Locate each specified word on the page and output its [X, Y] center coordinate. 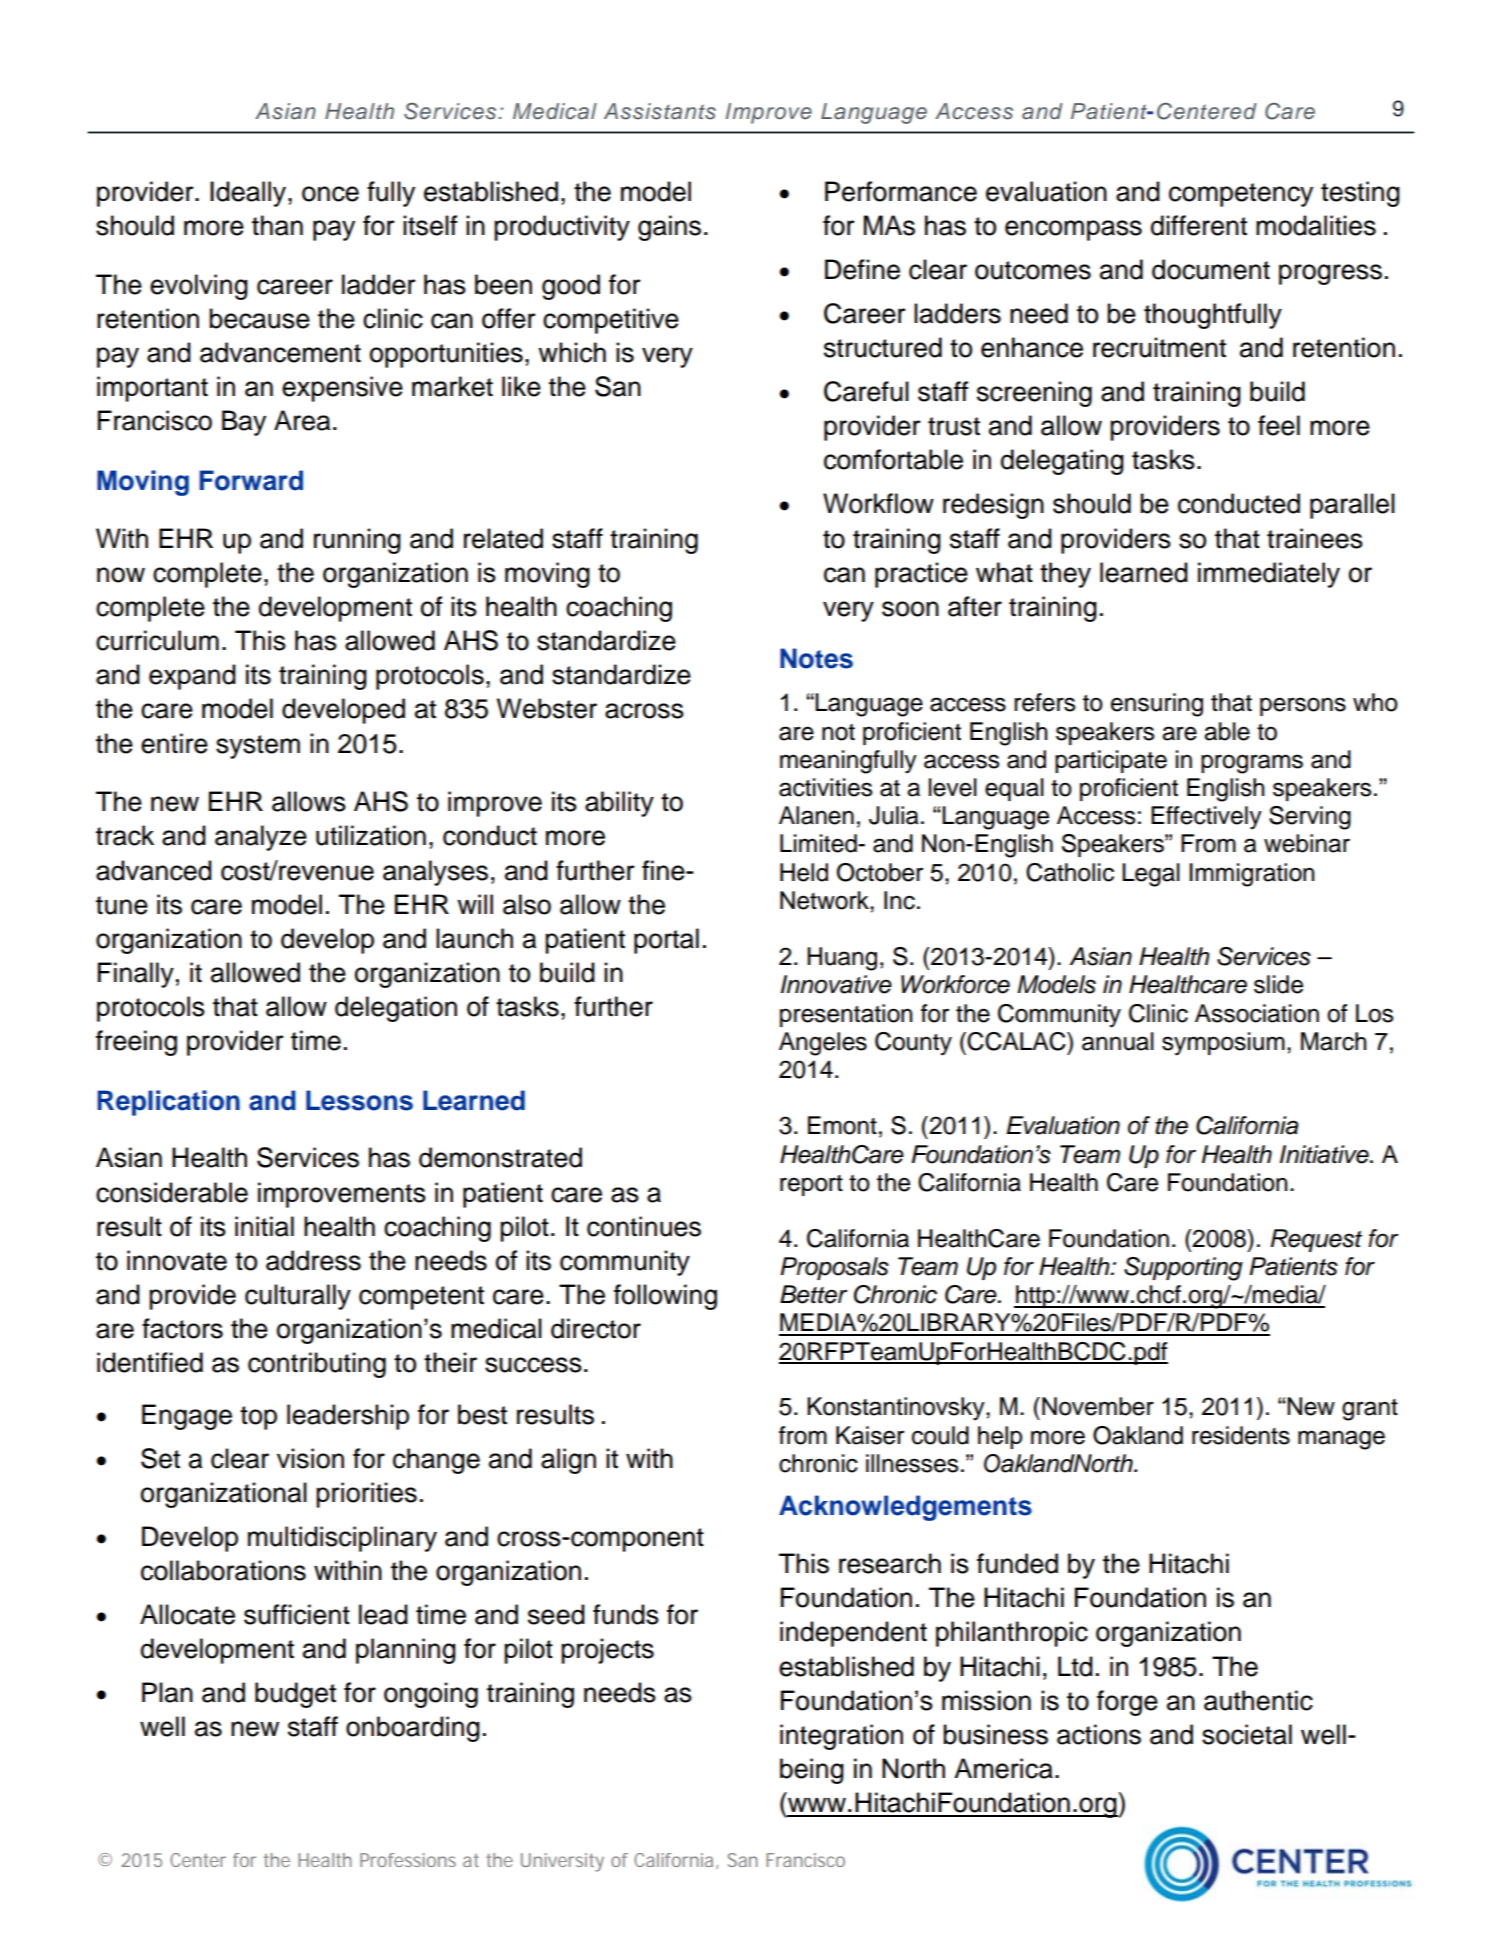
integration [841, 1737]
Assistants [660, 111]
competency [1241, 195]
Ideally [249, 194]
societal [1247, 1734]
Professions [408, 1860]
